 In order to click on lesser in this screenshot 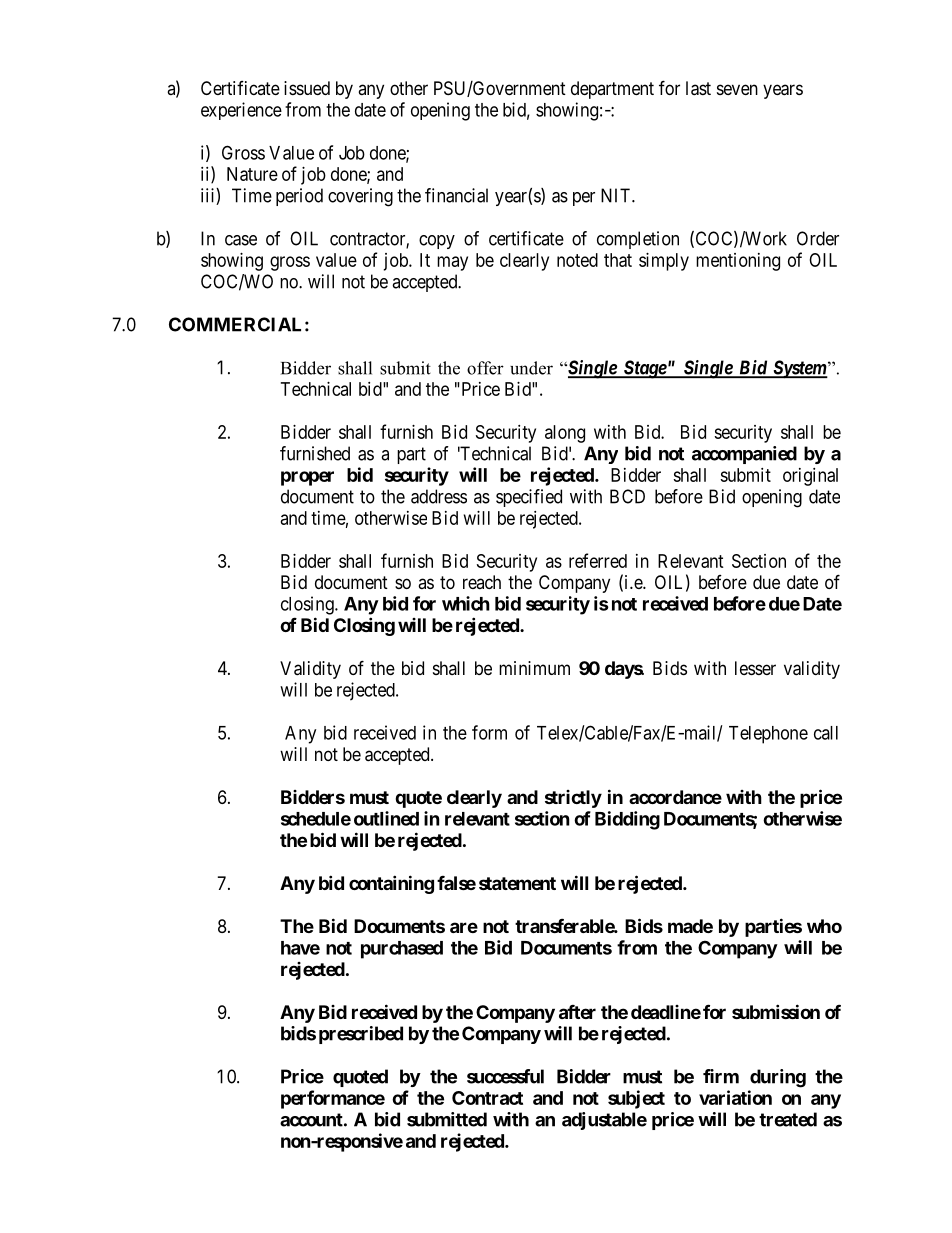, I will do `click(755, 668)`.
